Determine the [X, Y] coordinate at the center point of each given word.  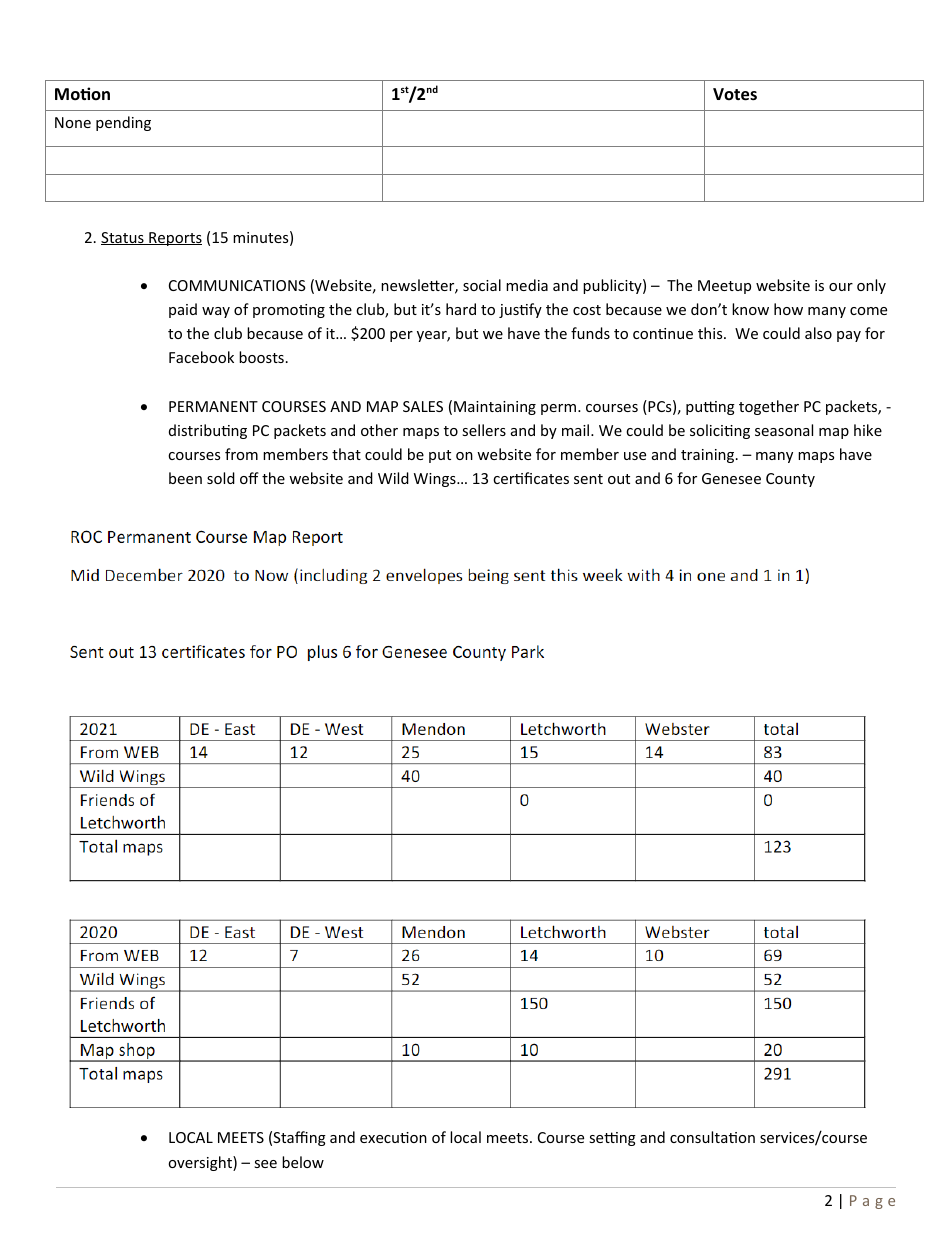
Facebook [201, 357]
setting [612, 1139]
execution [393, 1137]
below [303, 1162]
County [790, 480]
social [482, 285]
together [769, 407]
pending [123, 123]
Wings [436, 480]
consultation [712, 1137]
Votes [735, 94]
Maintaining [495, 408]
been [185, 478]
